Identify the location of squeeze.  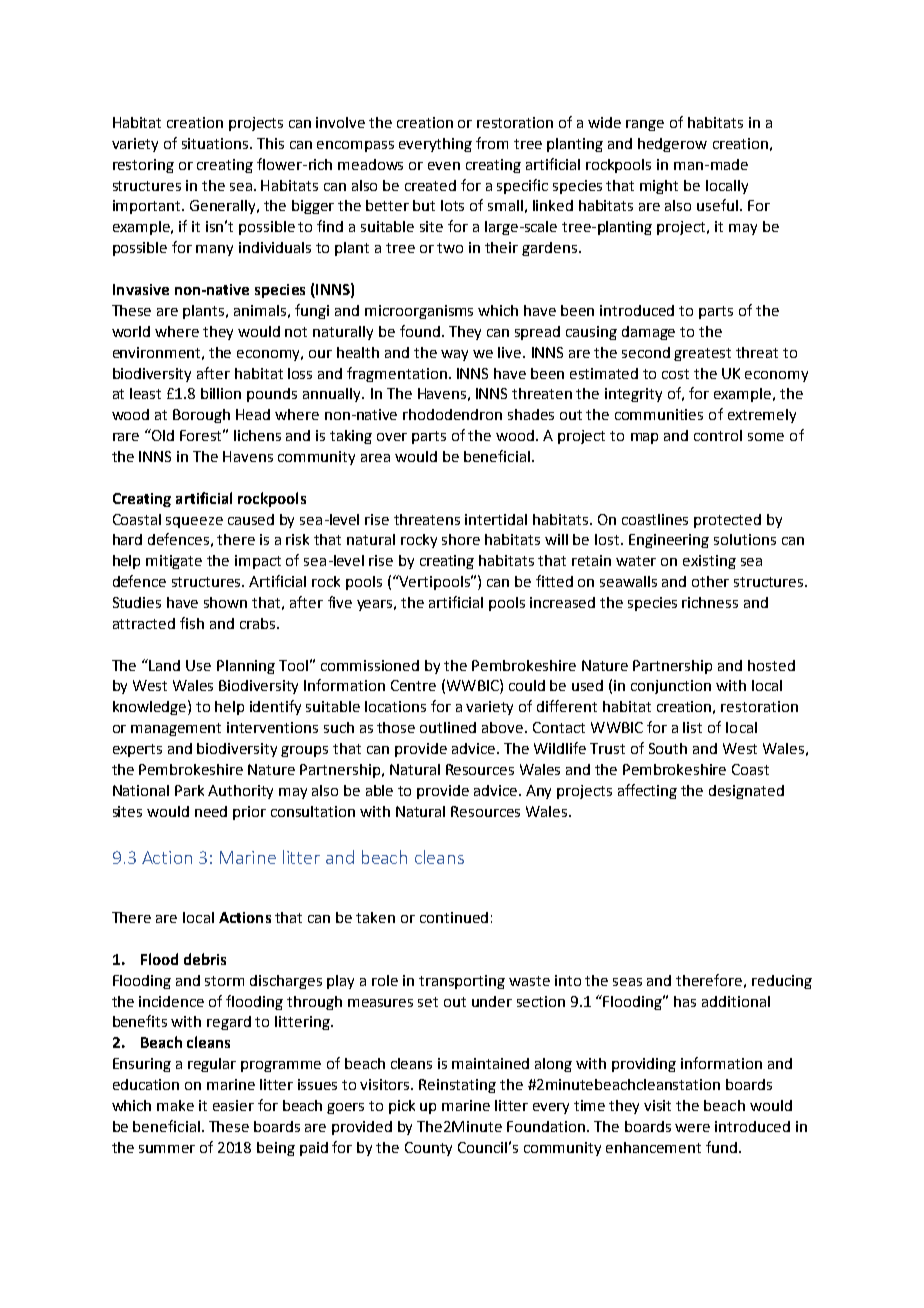
(194, 522).
